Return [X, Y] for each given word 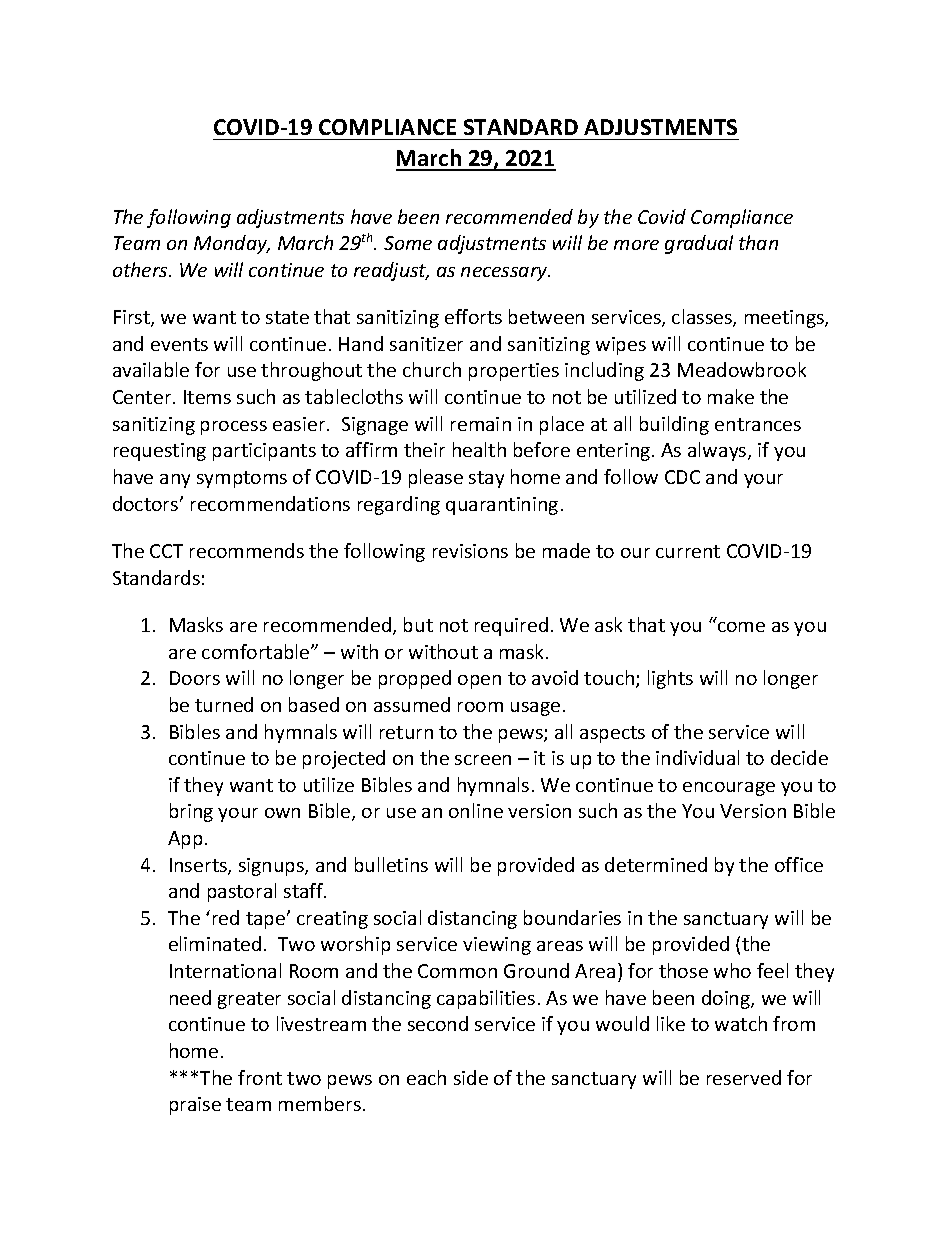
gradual [699, 244]
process [234, 428]
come [741, 627]
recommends [247, 550]
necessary [505, 274]
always [718, 451]
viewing [497, 946]
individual [697, 757]
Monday [232, 244]
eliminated [215, 943]
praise [195, 1106]
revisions [470, 551]
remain [481, 424]
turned [224, 704]
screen [483, 760]
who [732, 970]
